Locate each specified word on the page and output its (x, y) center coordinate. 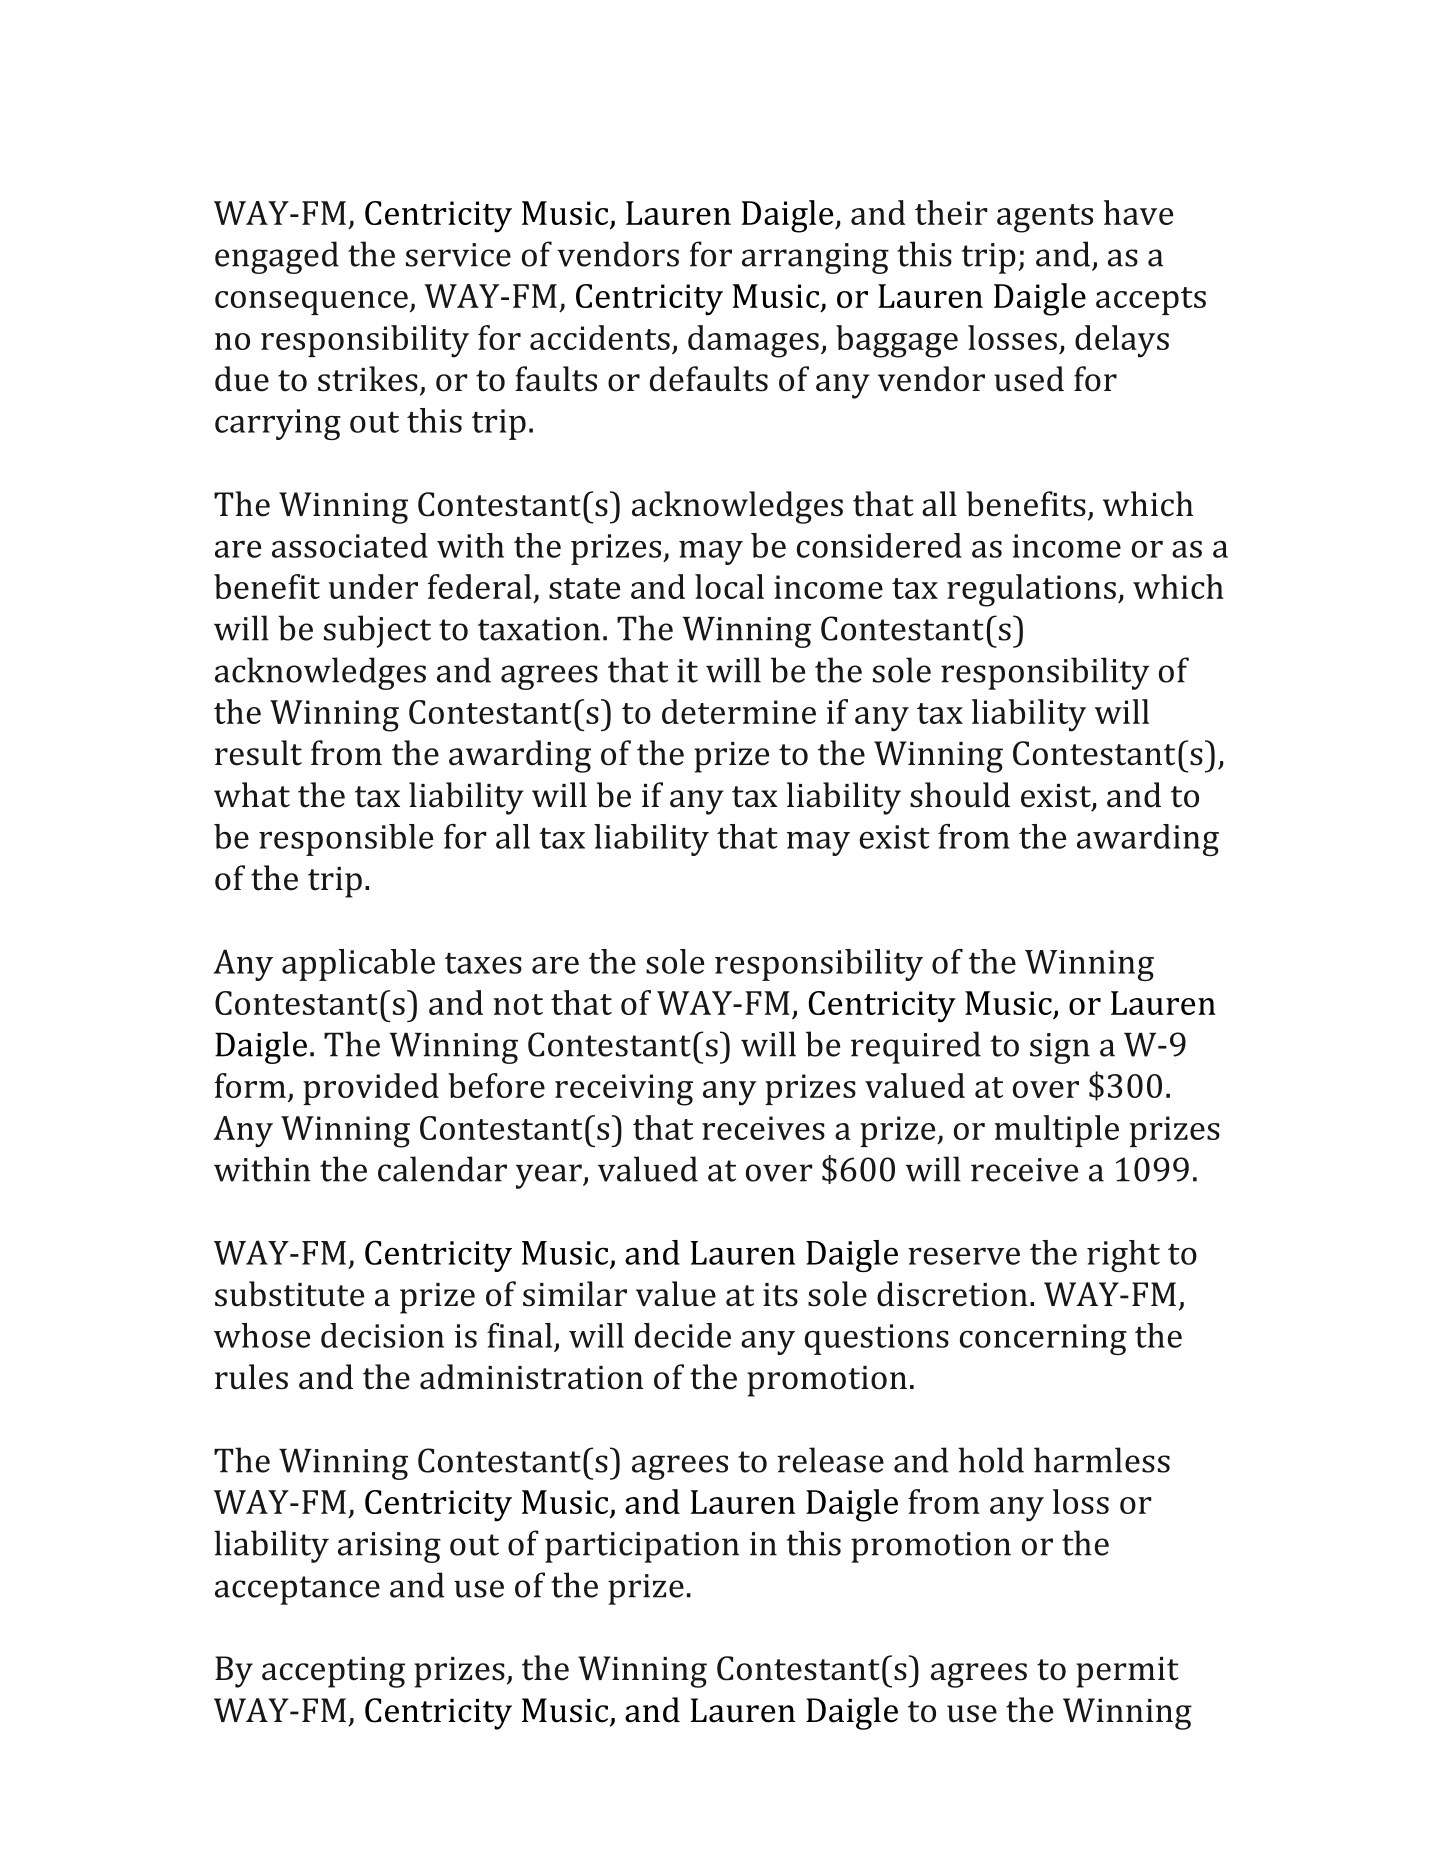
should (960, 795)
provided (371, 1089)
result (258, 753)
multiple (1056, 1131)
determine (739, 711)
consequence (311, 303)
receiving (624, 1090)
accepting (333, 1672)
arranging (815, 258)
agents (1045, 218)
